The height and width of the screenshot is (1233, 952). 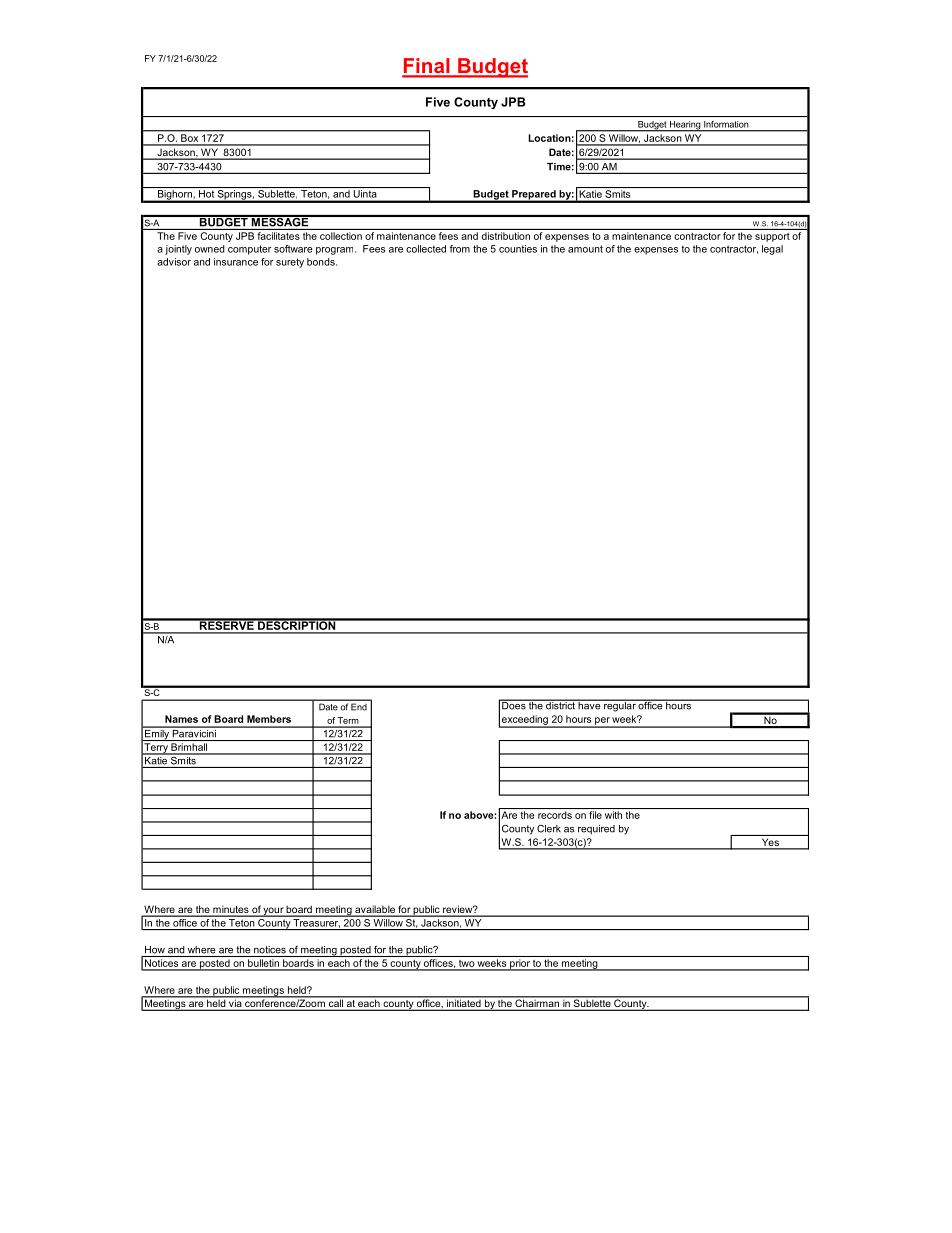 I want to click on Members, so click(x=269, y=719).
